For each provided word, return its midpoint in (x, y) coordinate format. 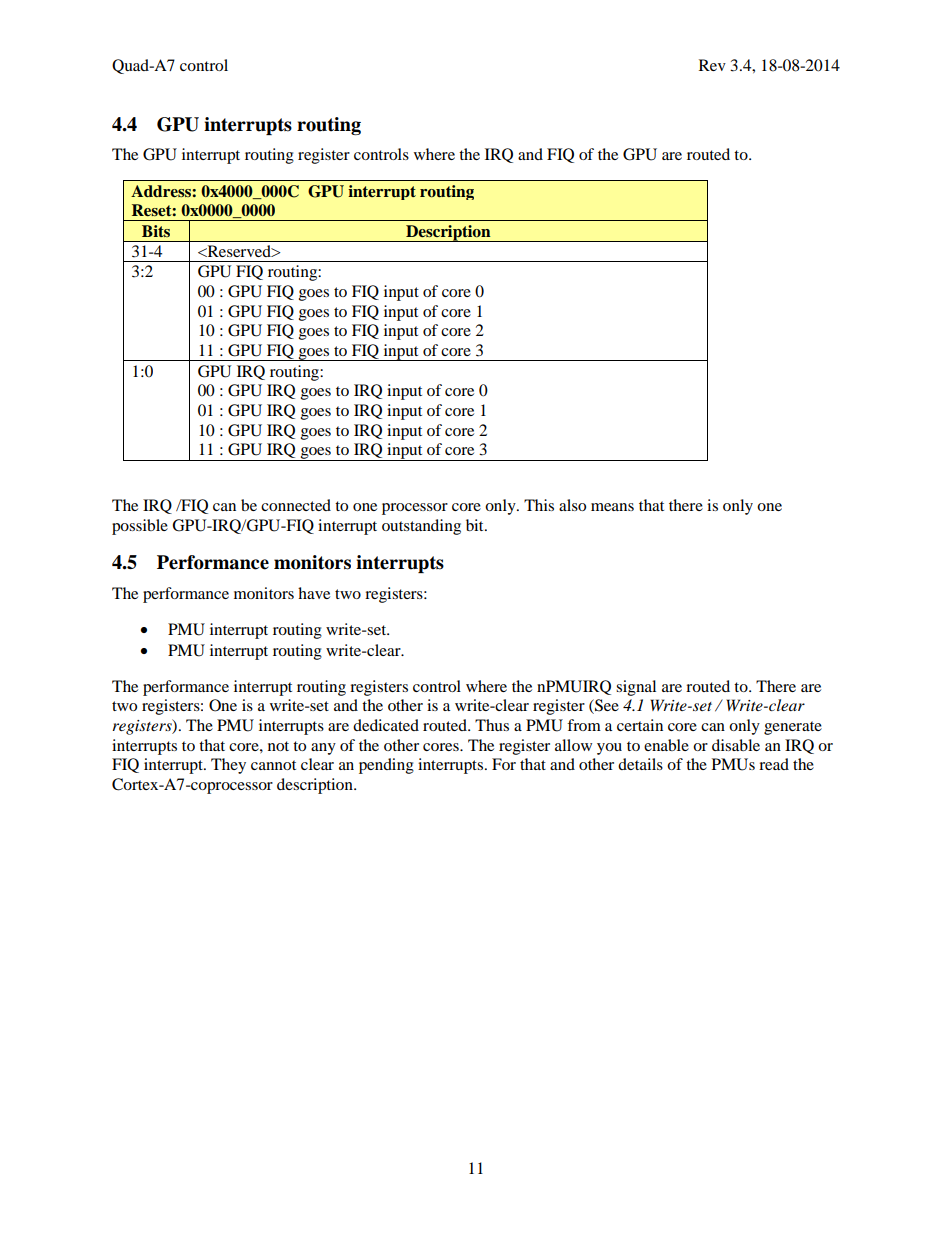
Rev (712, 65)
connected (296, 505)
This (539, 505)
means (612, 507)
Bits (156, 231)
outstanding (421, 527)
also (572, 505)
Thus (492, 725)
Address (162, 191)
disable (736, 745)
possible (140, 527)
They (228, 766)
